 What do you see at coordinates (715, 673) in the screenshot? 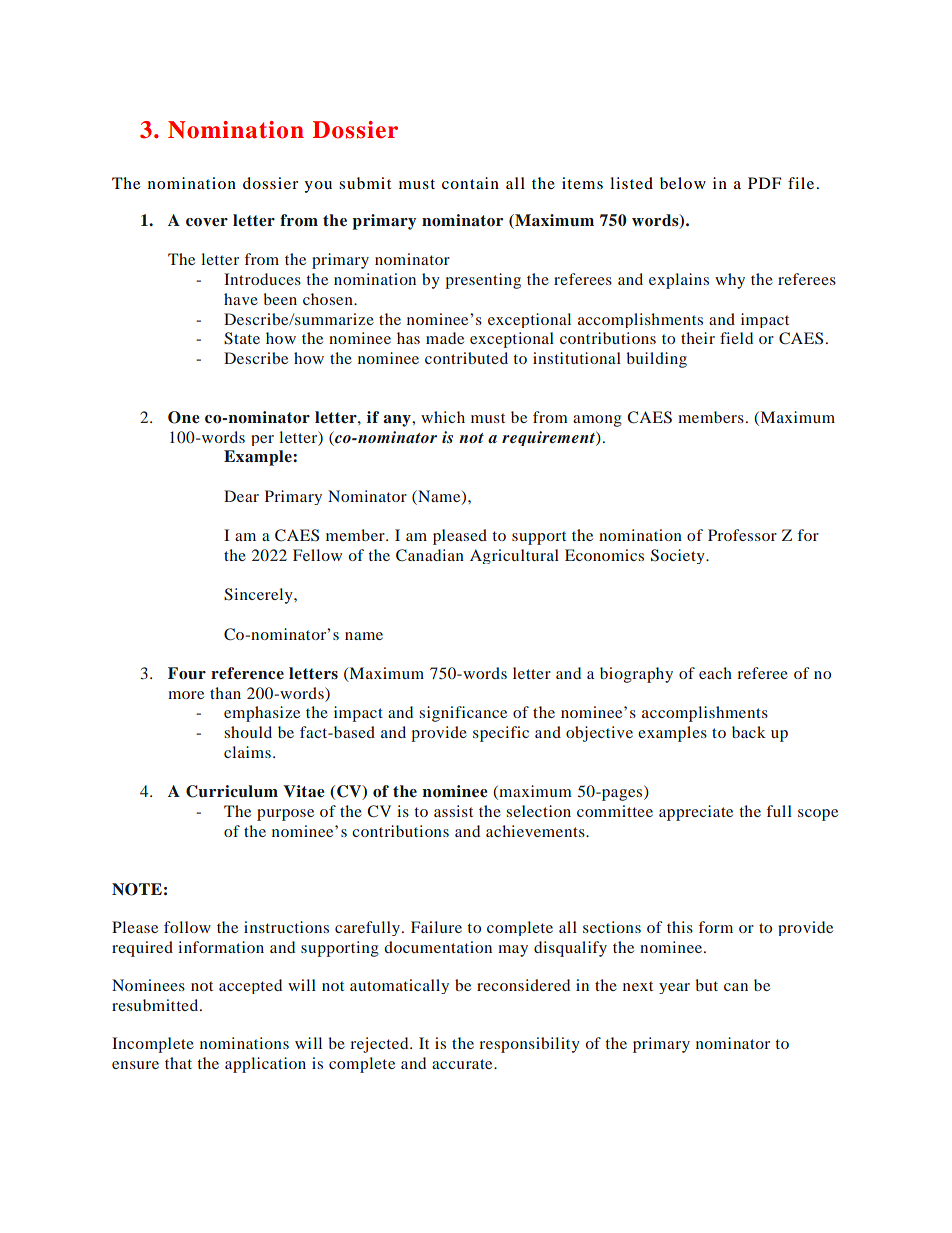
I see `each` at bounding box center [715, 673].
